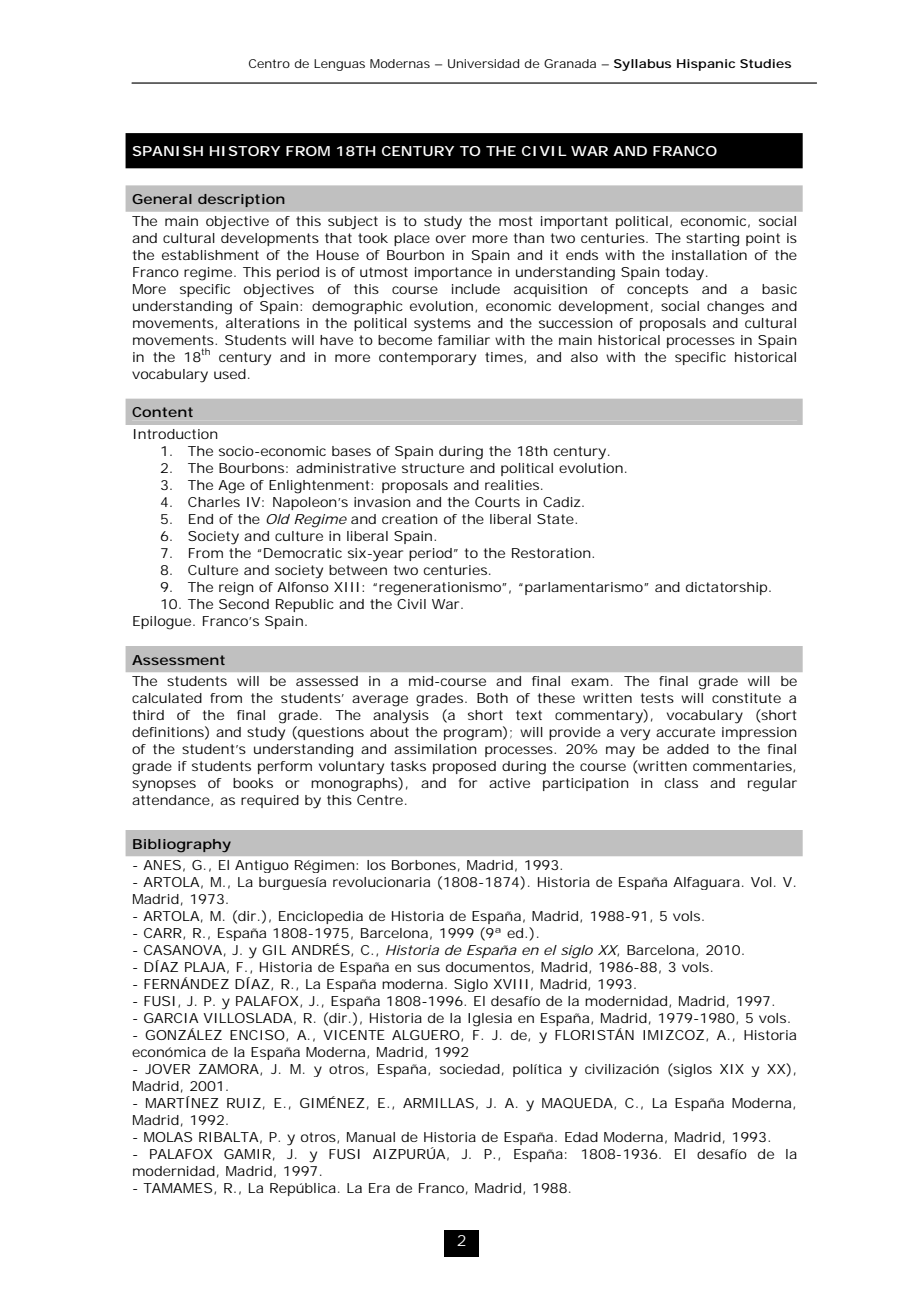  I want to click on Manual, so click(371, 1137).
